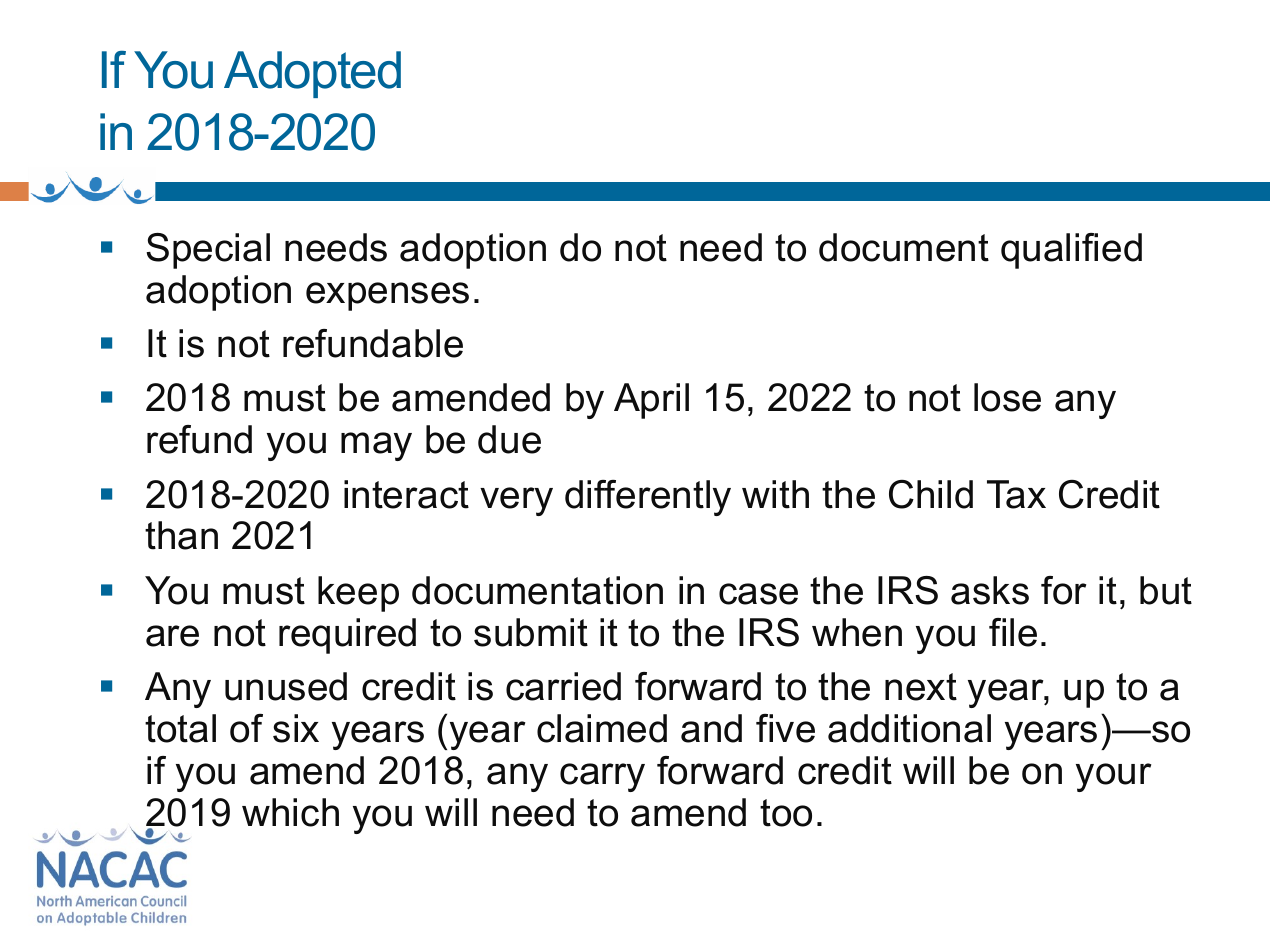 The height and width of the document is (952, 1270). Describe the element at coordinates (387, 296) in the document. I see `expenses` at that location.
